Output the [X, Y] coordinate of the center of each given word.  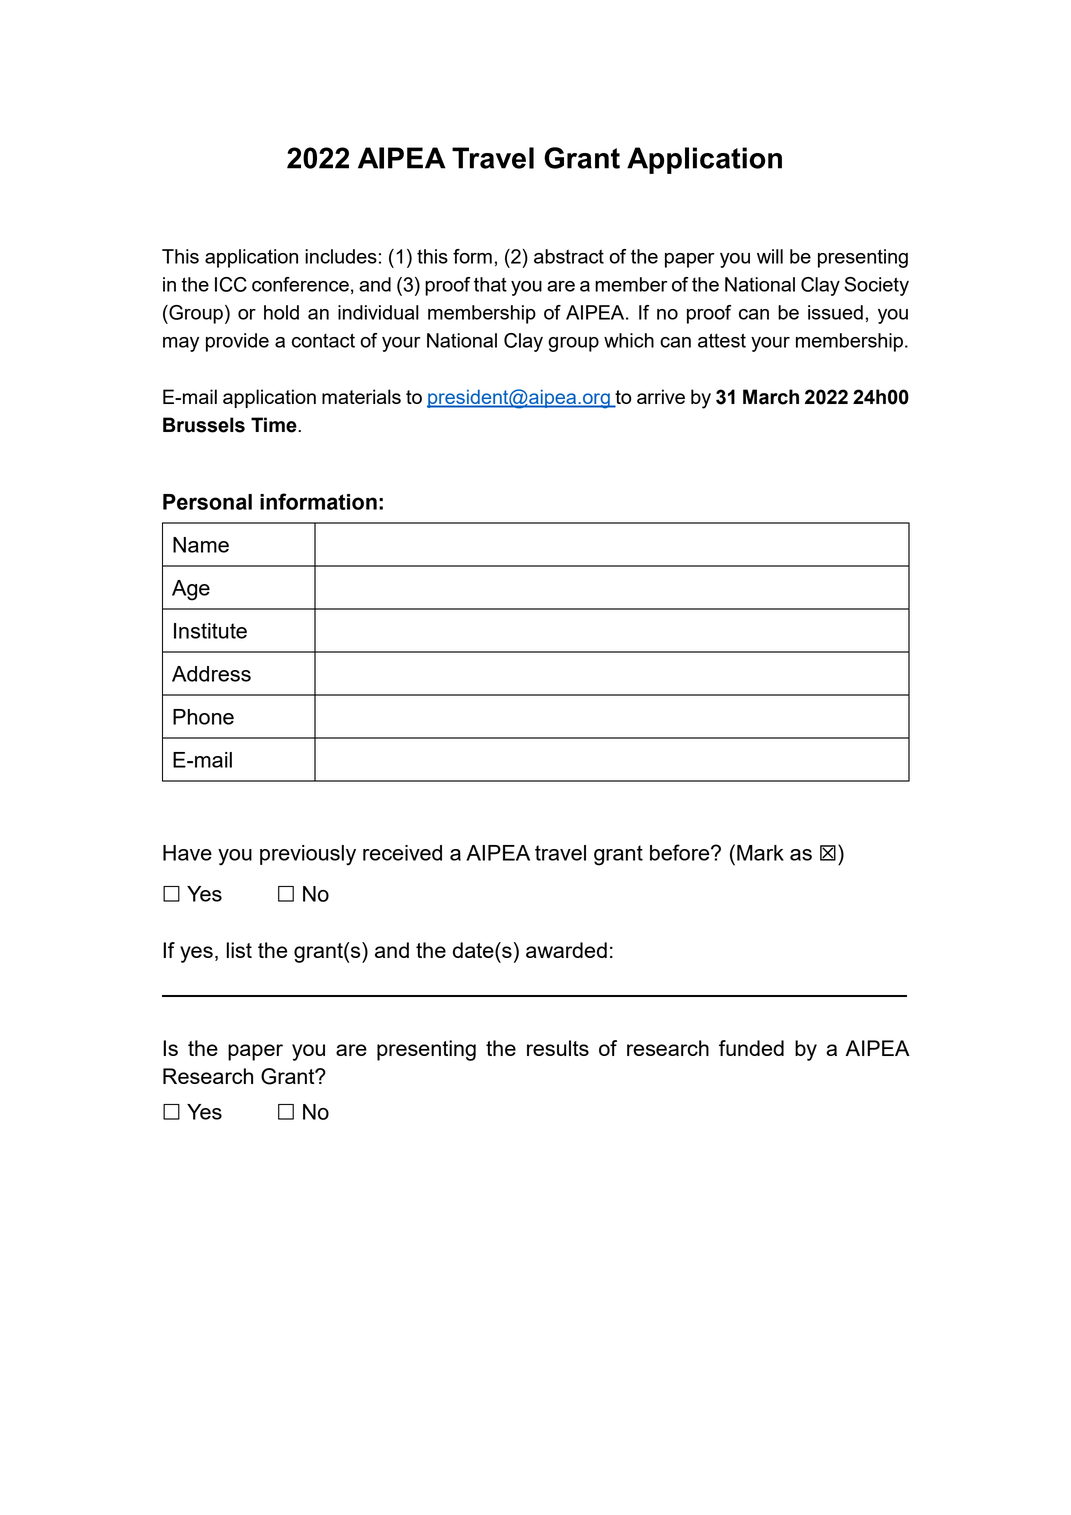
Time [275, 425]
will [770, 256]
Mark [760, 853]
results [558, 1048]
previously [308, 855]
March [771, 397]
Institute [210, 631]
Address [211, 674]
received [402, 853]
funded [751, 1048]
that [490, 284]
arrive [661, 396]
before [681, 852]
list [239, 950]
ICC [231, 284]
